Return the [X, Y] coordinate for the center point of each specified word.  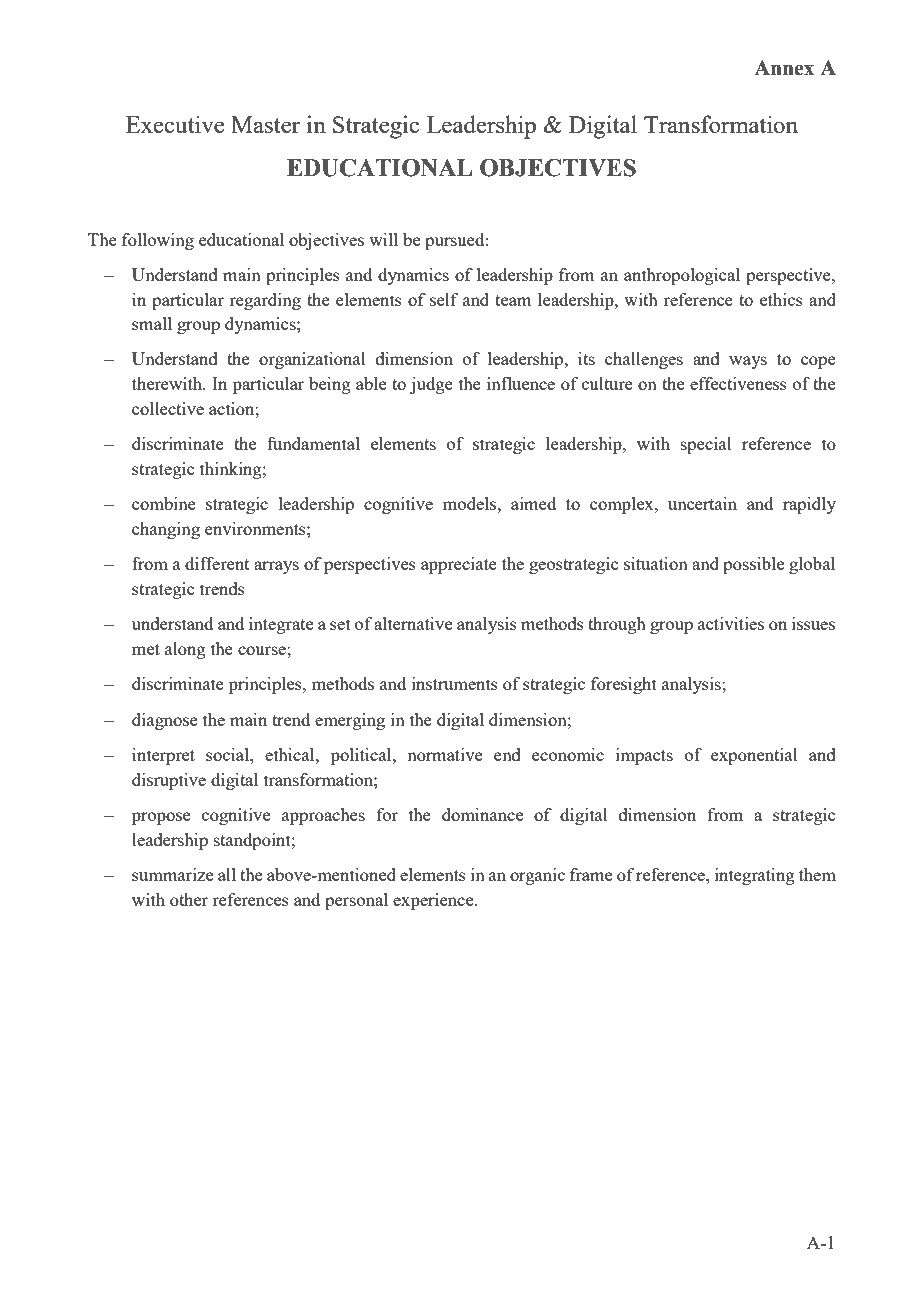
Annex [784, 68]
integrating [755, 876]
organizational [312, 360]
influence [521, 383]
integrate [281, 625]
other [189, 899]
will [383, 239]
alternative [413, 623]
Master [265, 124]
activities [731, 623]
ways [748, 362]
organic [537, 876]
